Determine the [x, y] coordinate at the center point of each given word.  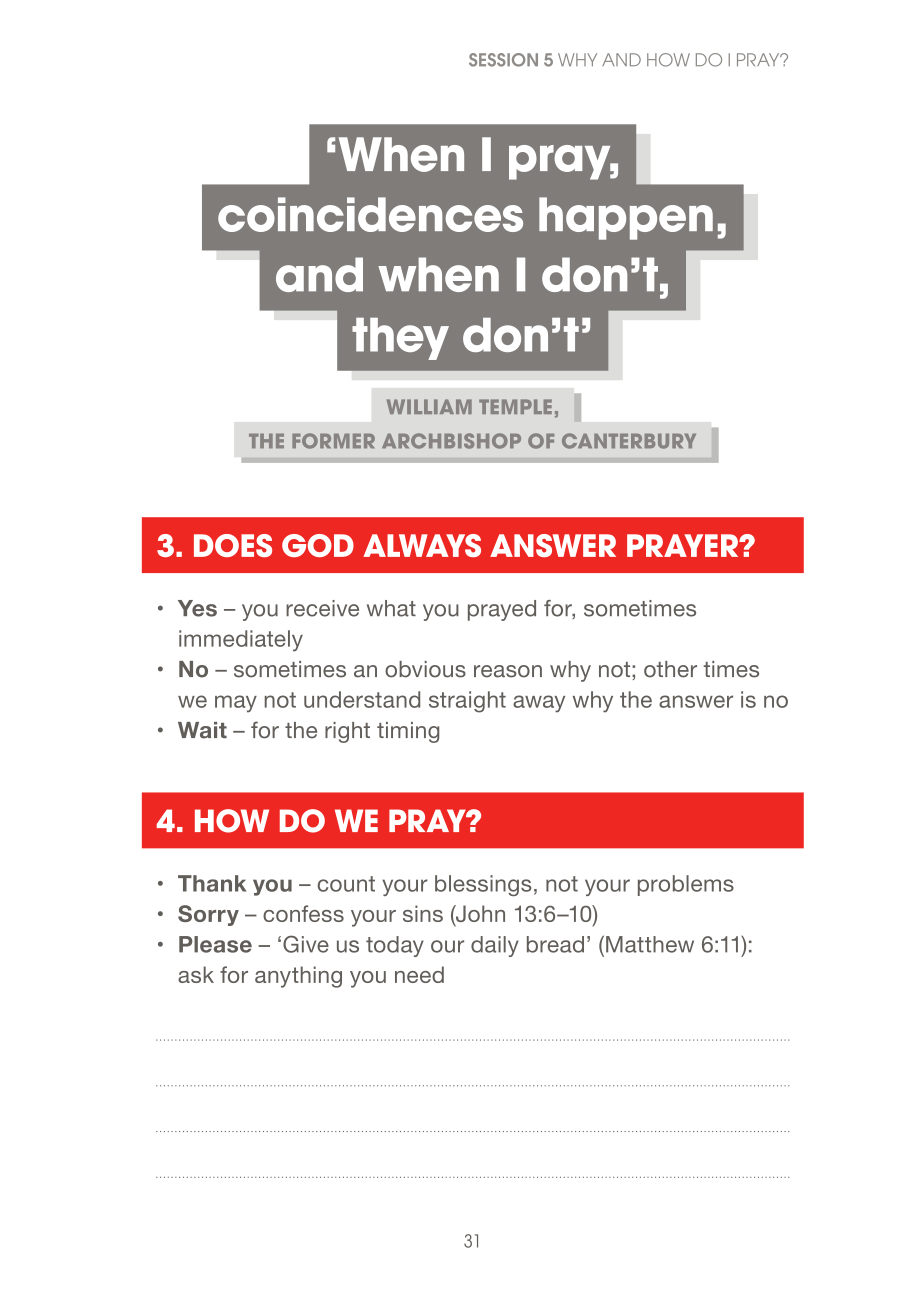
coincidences [370, 214]
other [670, 669]
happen [626, 218]
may [236, 704]
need [419, 974]
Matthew [650, 944]
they [400, 339]
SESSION [503, 60]
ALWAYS [422, 545]
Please [215, 944]
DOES [233, 545]
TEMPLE [515, 406]
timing [408, 732]
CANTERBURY [629, 441]
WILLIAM [429, 406]
